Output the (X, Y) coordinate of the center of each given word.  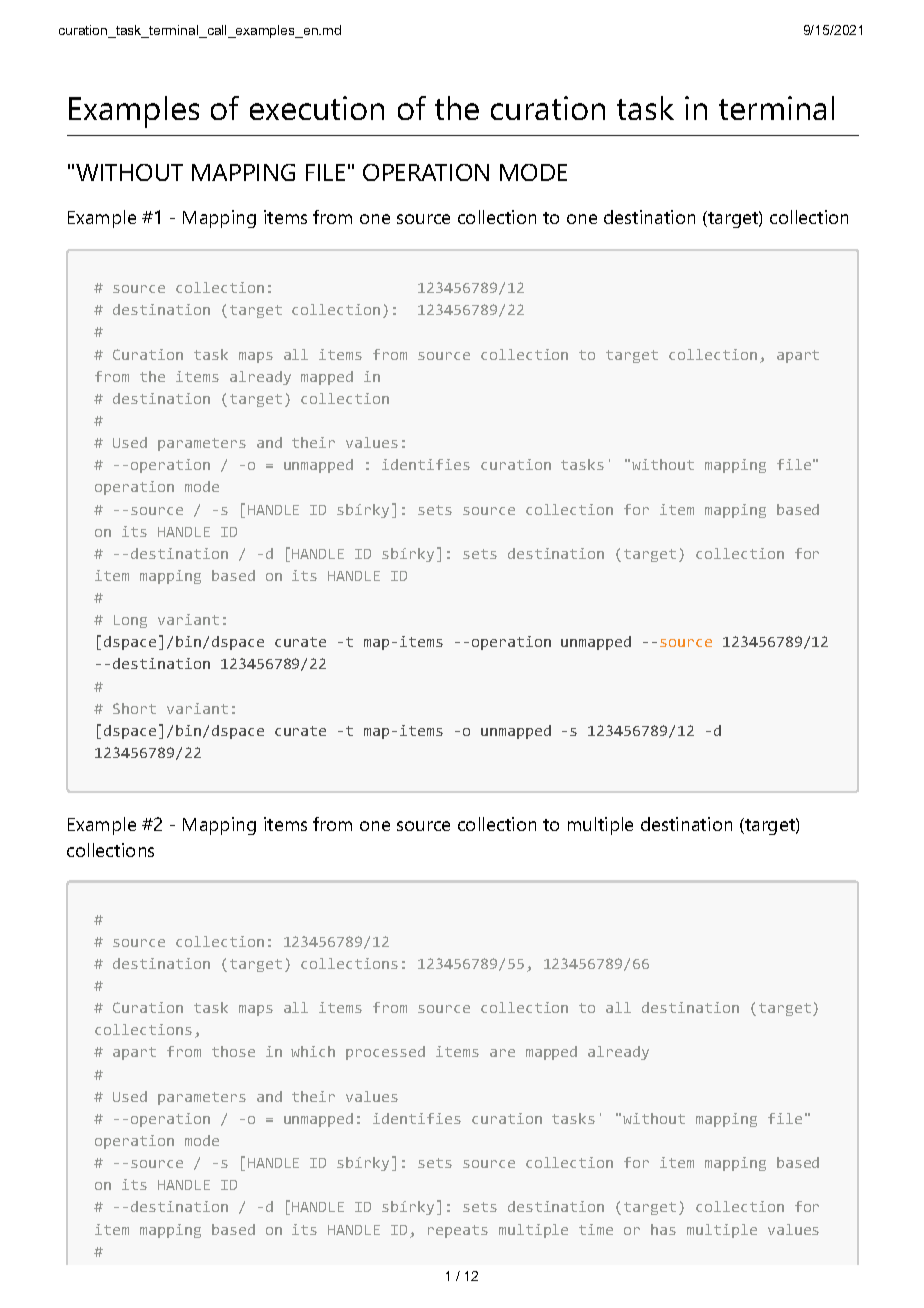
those (233, 1051)
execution (317, 108)
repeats (458, 1231)
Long (130, 621)
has (663, 1229)
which (313, 1051)
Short (134, 708)
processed (385, 1053)
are (502, 1053)
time (596, 1229)
